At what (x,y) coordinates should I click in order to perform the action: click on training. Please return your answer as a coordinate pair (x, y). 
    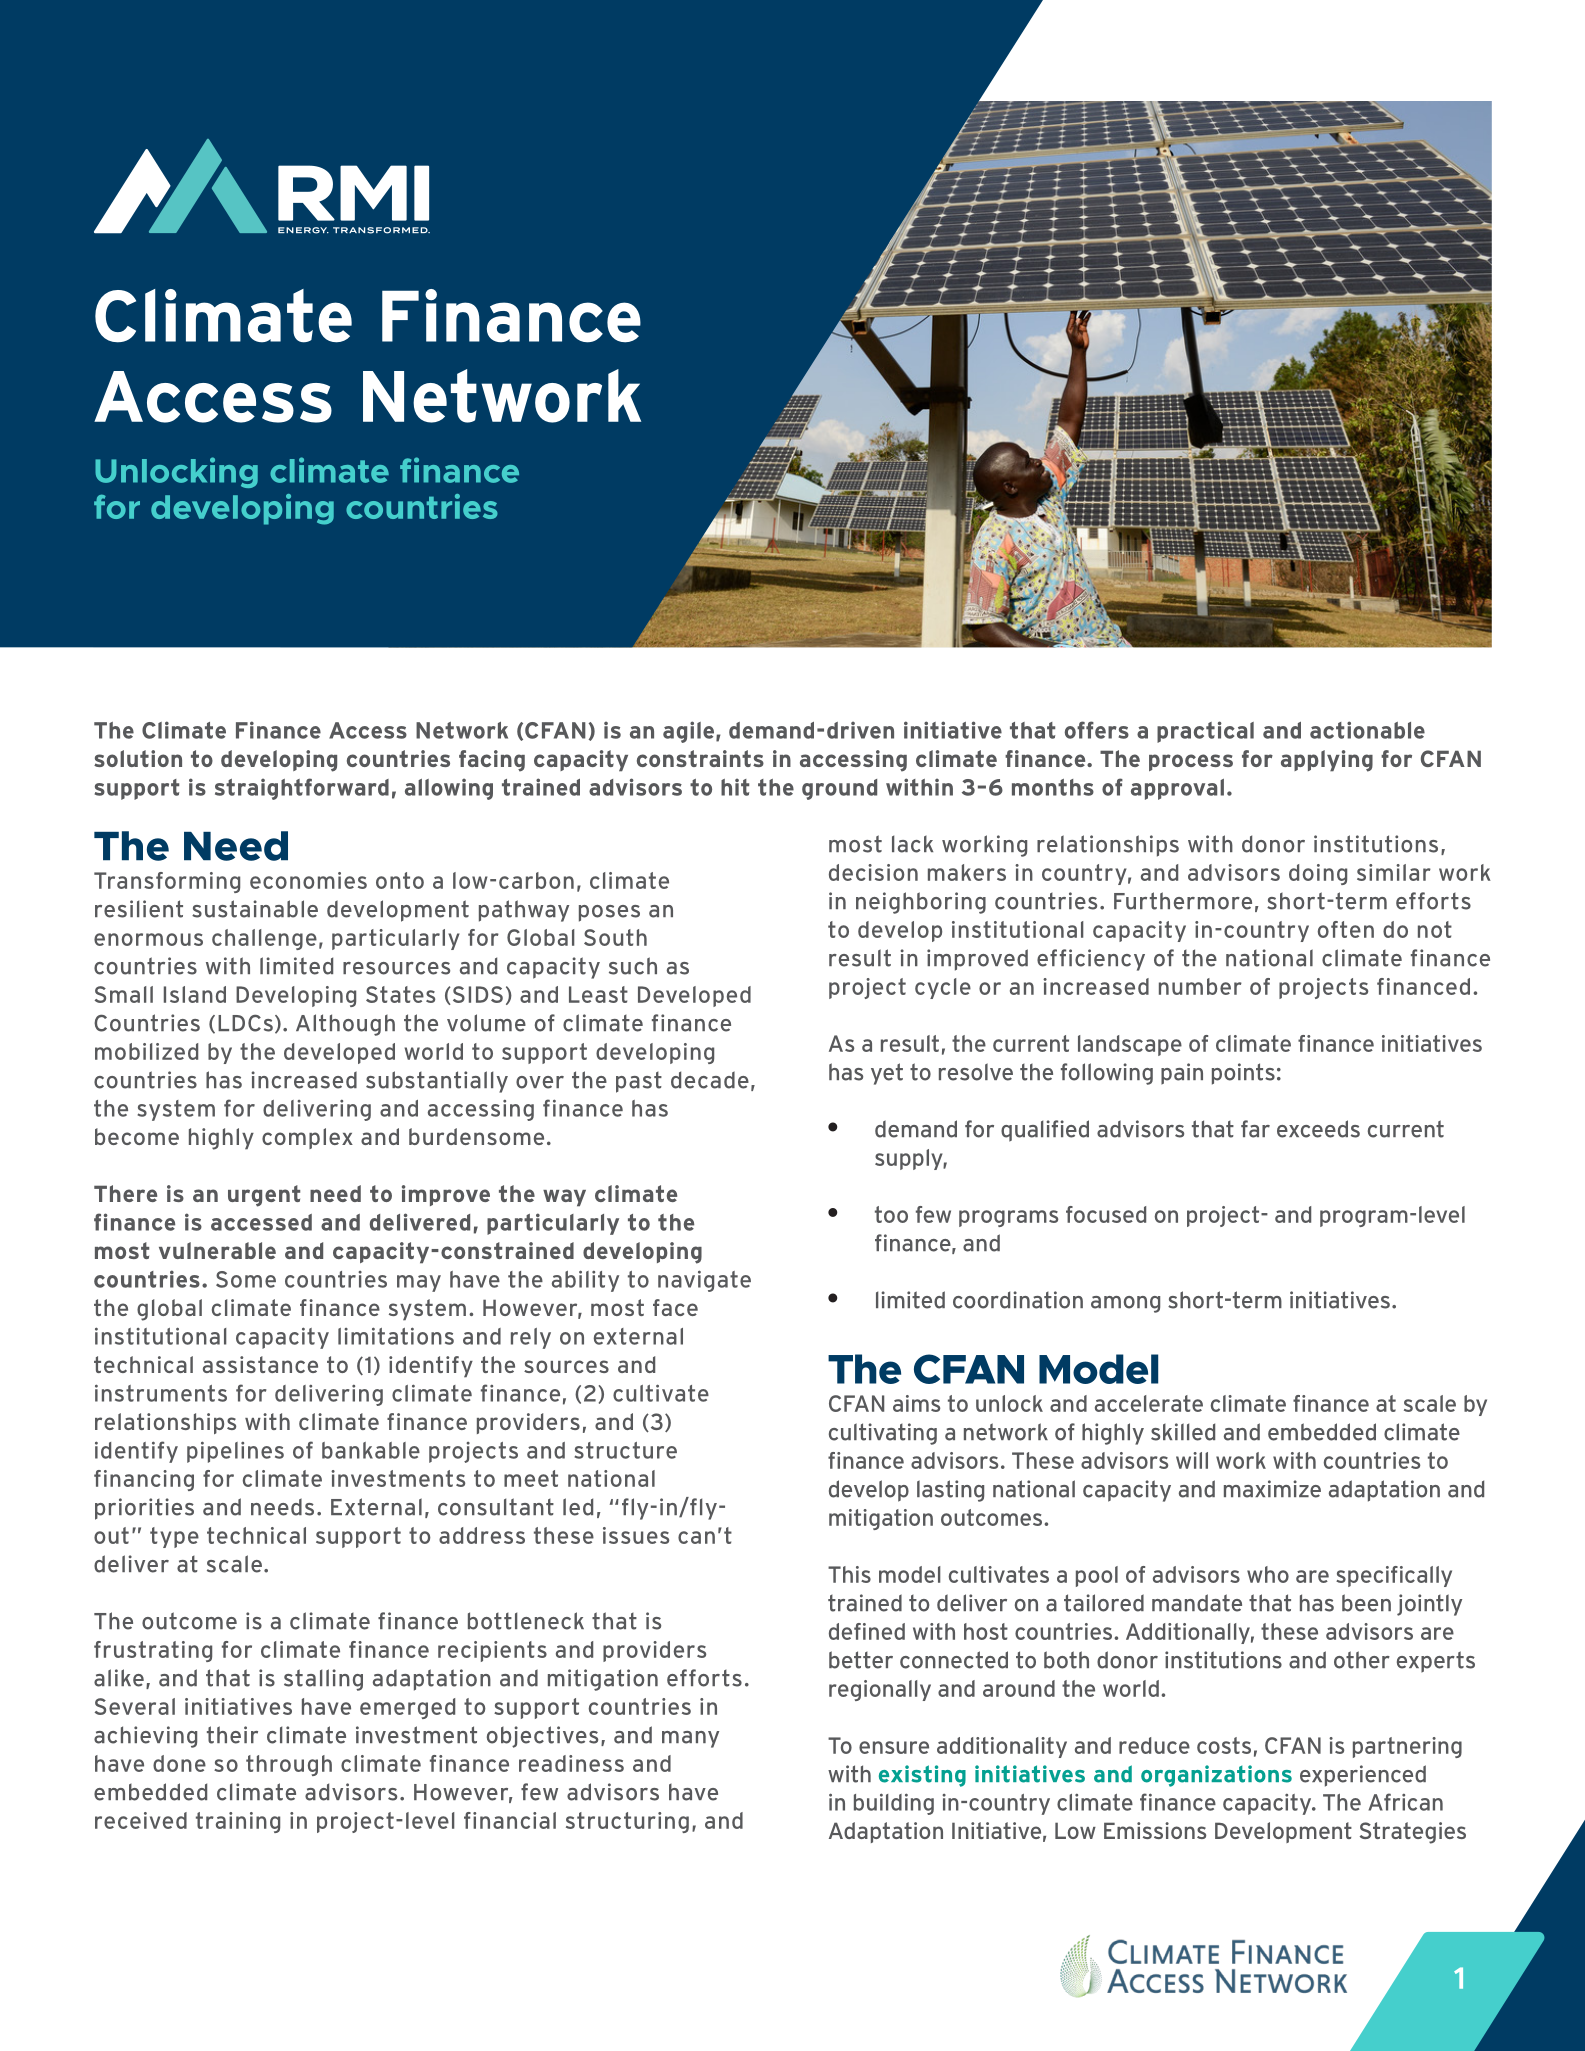
    Looking at the image, I should click on (238, 1822).
